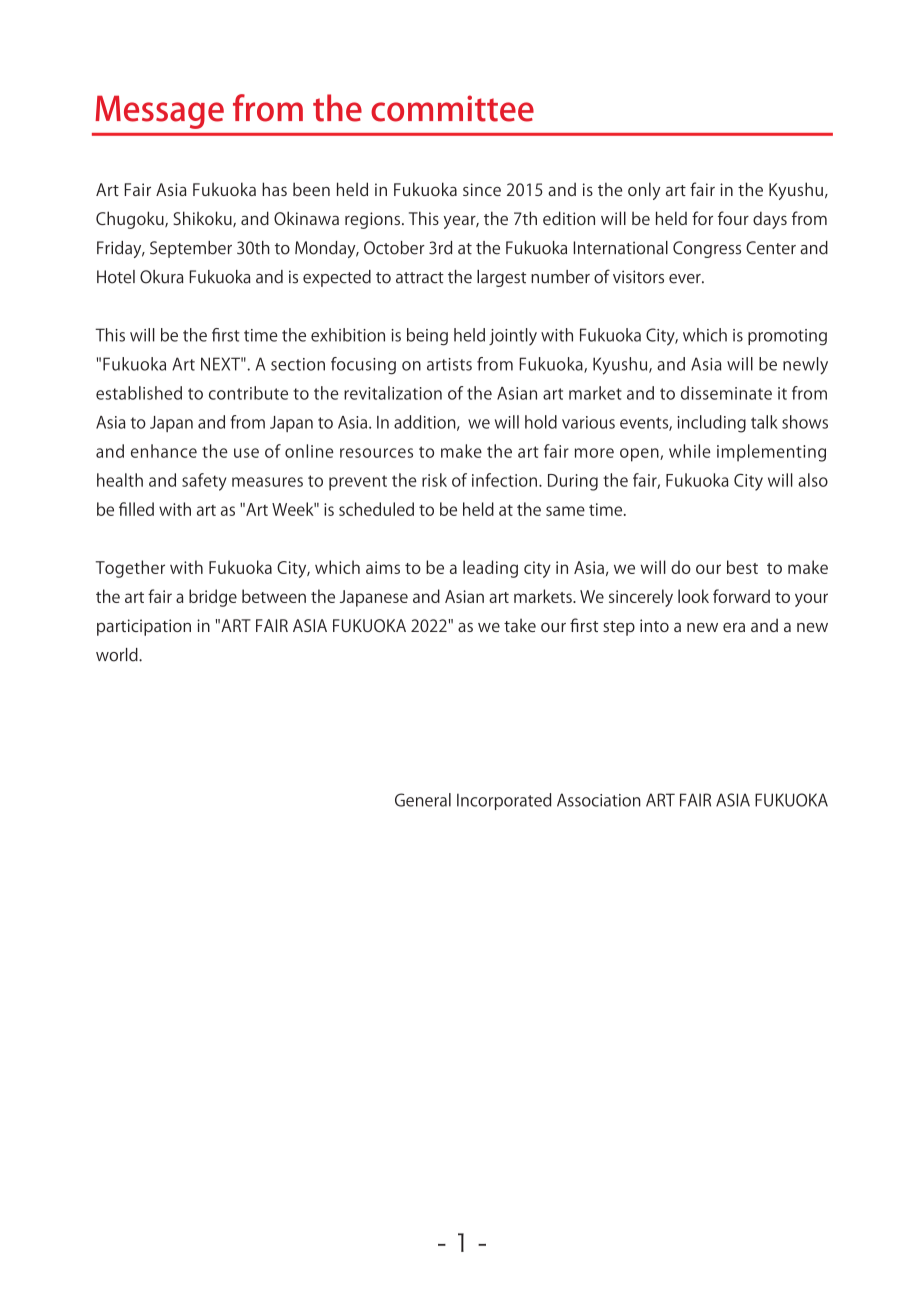 This screenshot has height=1297, width=924. Describe the element at coordinates (686, 279) in the screenshot. I see `ever` at that location.
